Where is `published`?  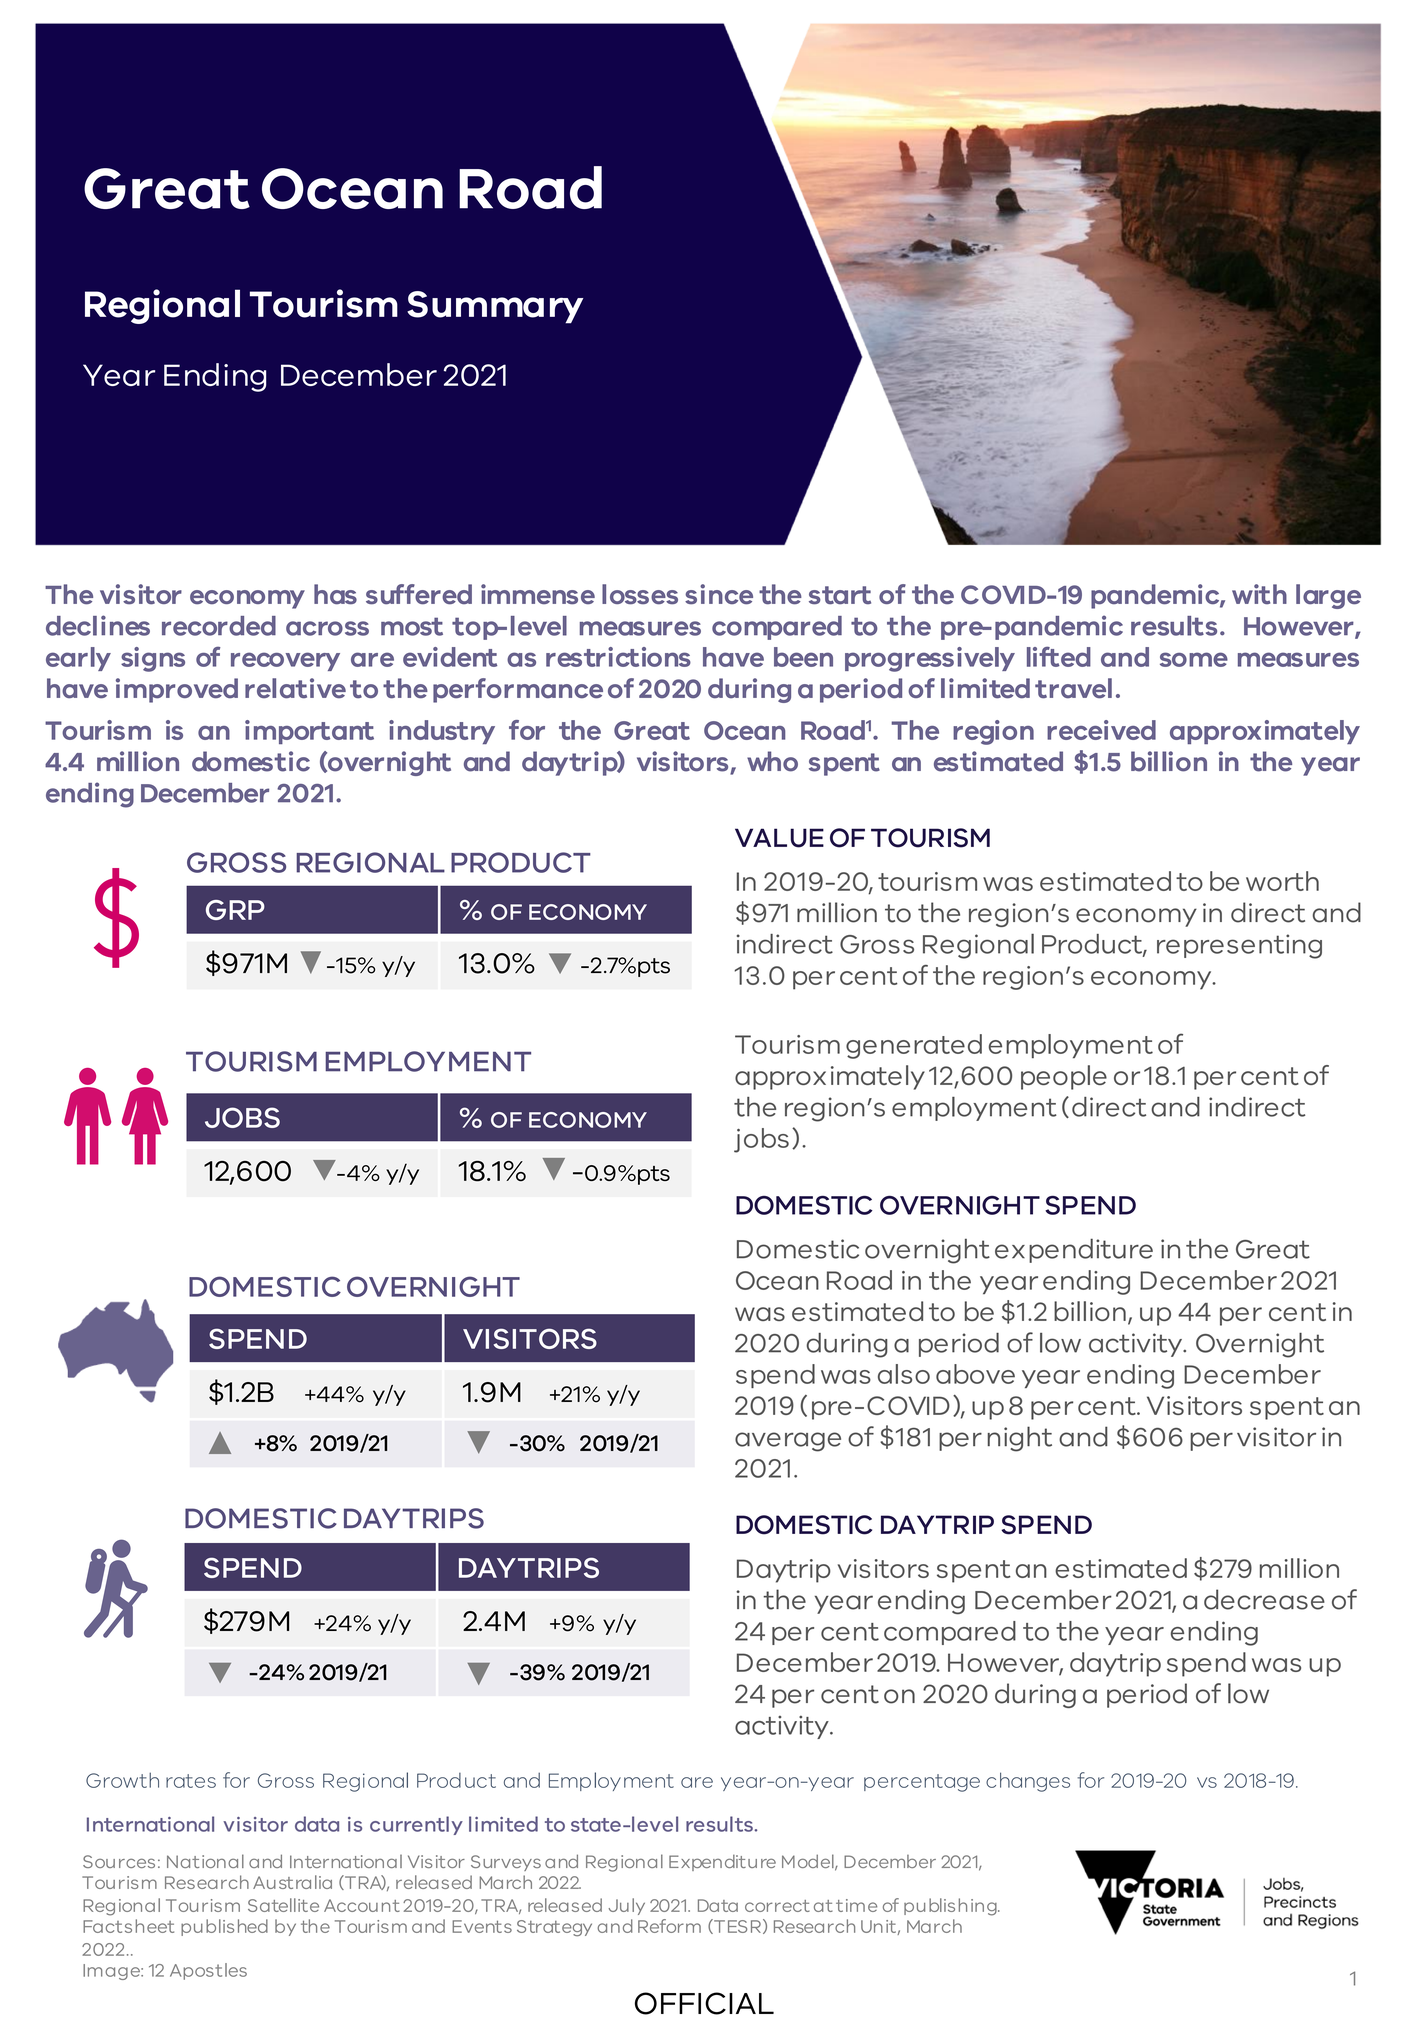
published is located at coordinates (224, 1927).
